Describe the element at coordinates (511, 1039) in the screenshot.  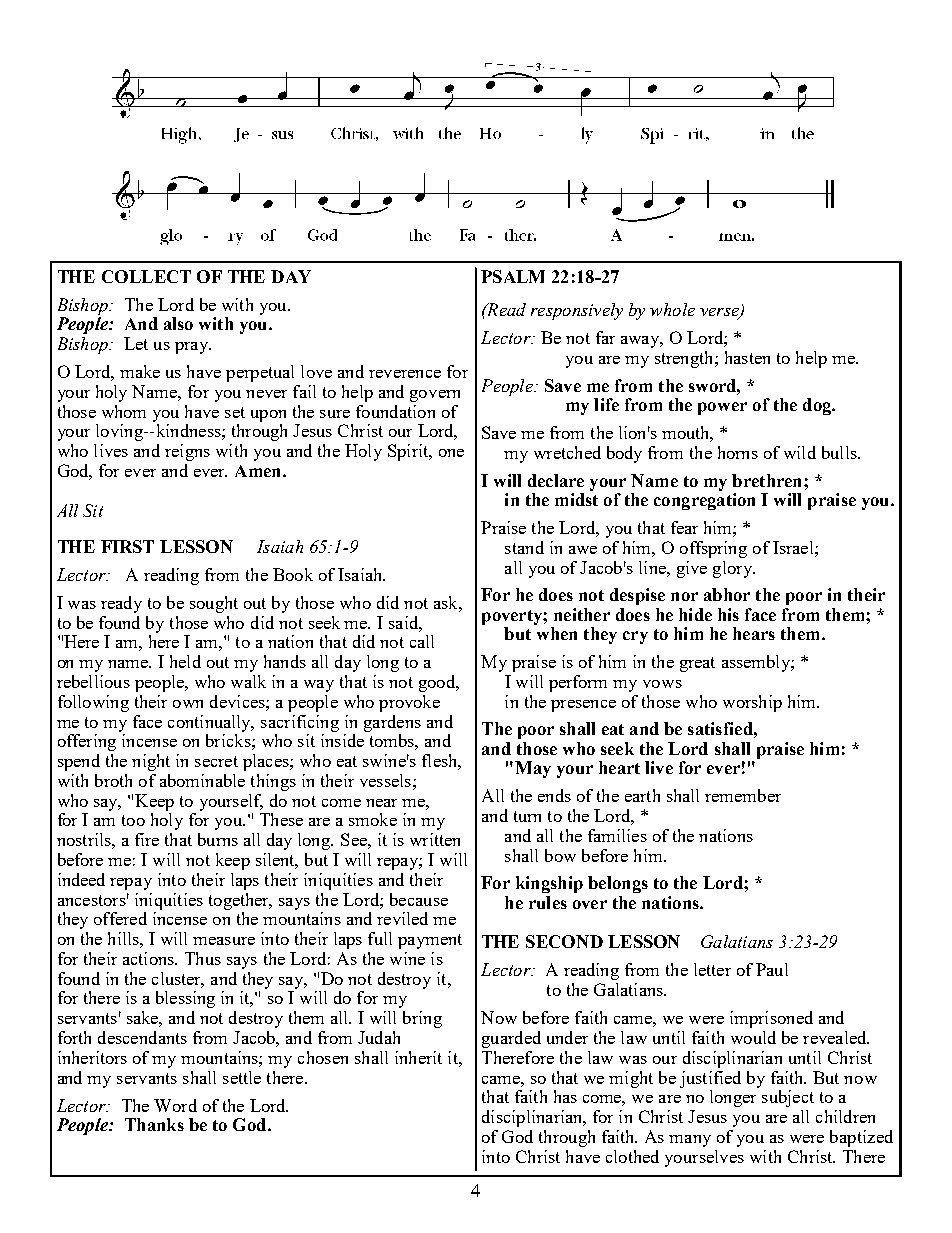
I see `guarded` at that location.
